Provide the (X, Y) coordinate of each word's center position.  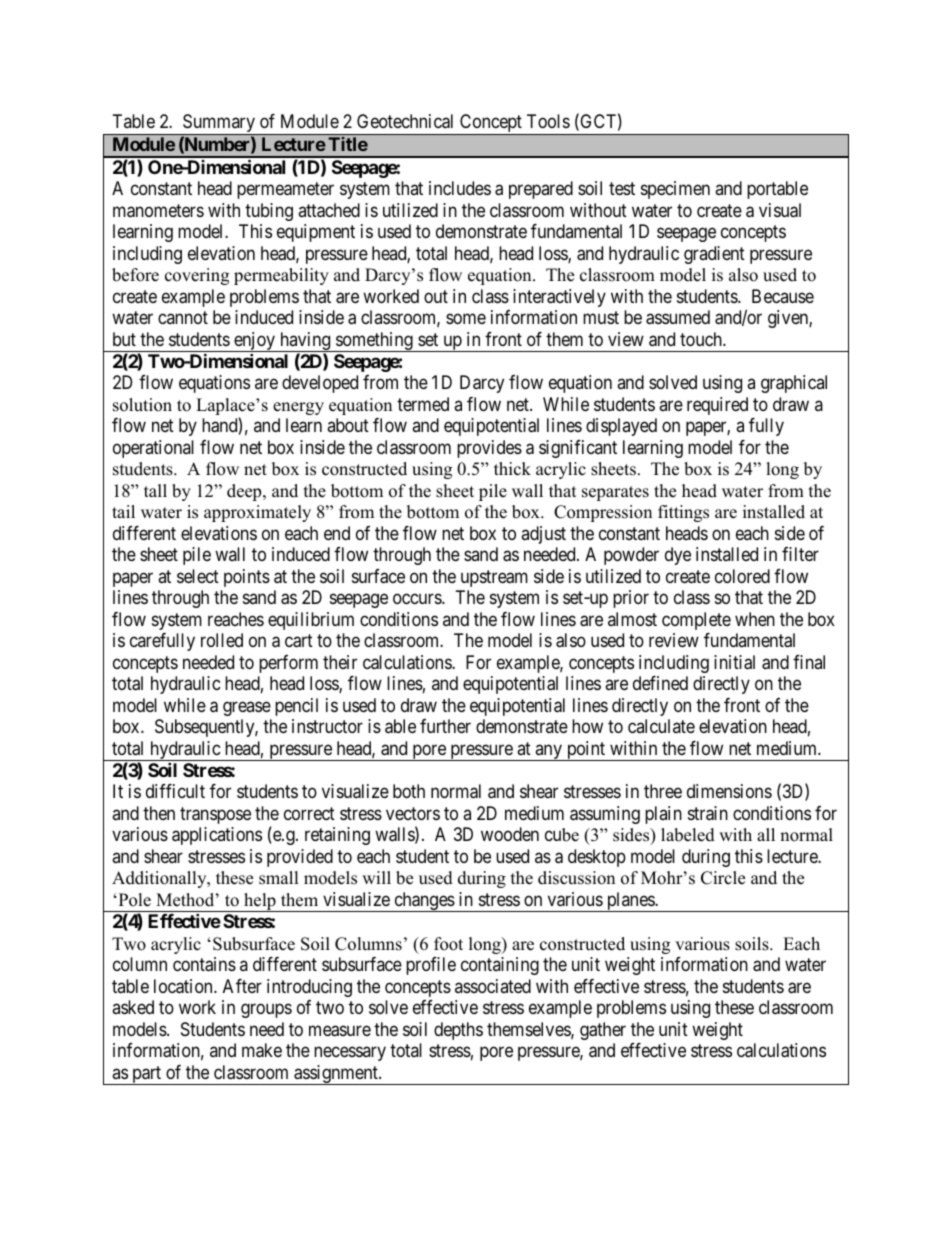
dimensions (729, 791)
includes (460, 188)
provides (489, 449)
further (445, 726)
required (717, 406)
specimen (675, 190)
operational (153, 449)
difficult (175, 791)
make (262, 1050)
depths (458, 1031)
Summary (219, 124)
